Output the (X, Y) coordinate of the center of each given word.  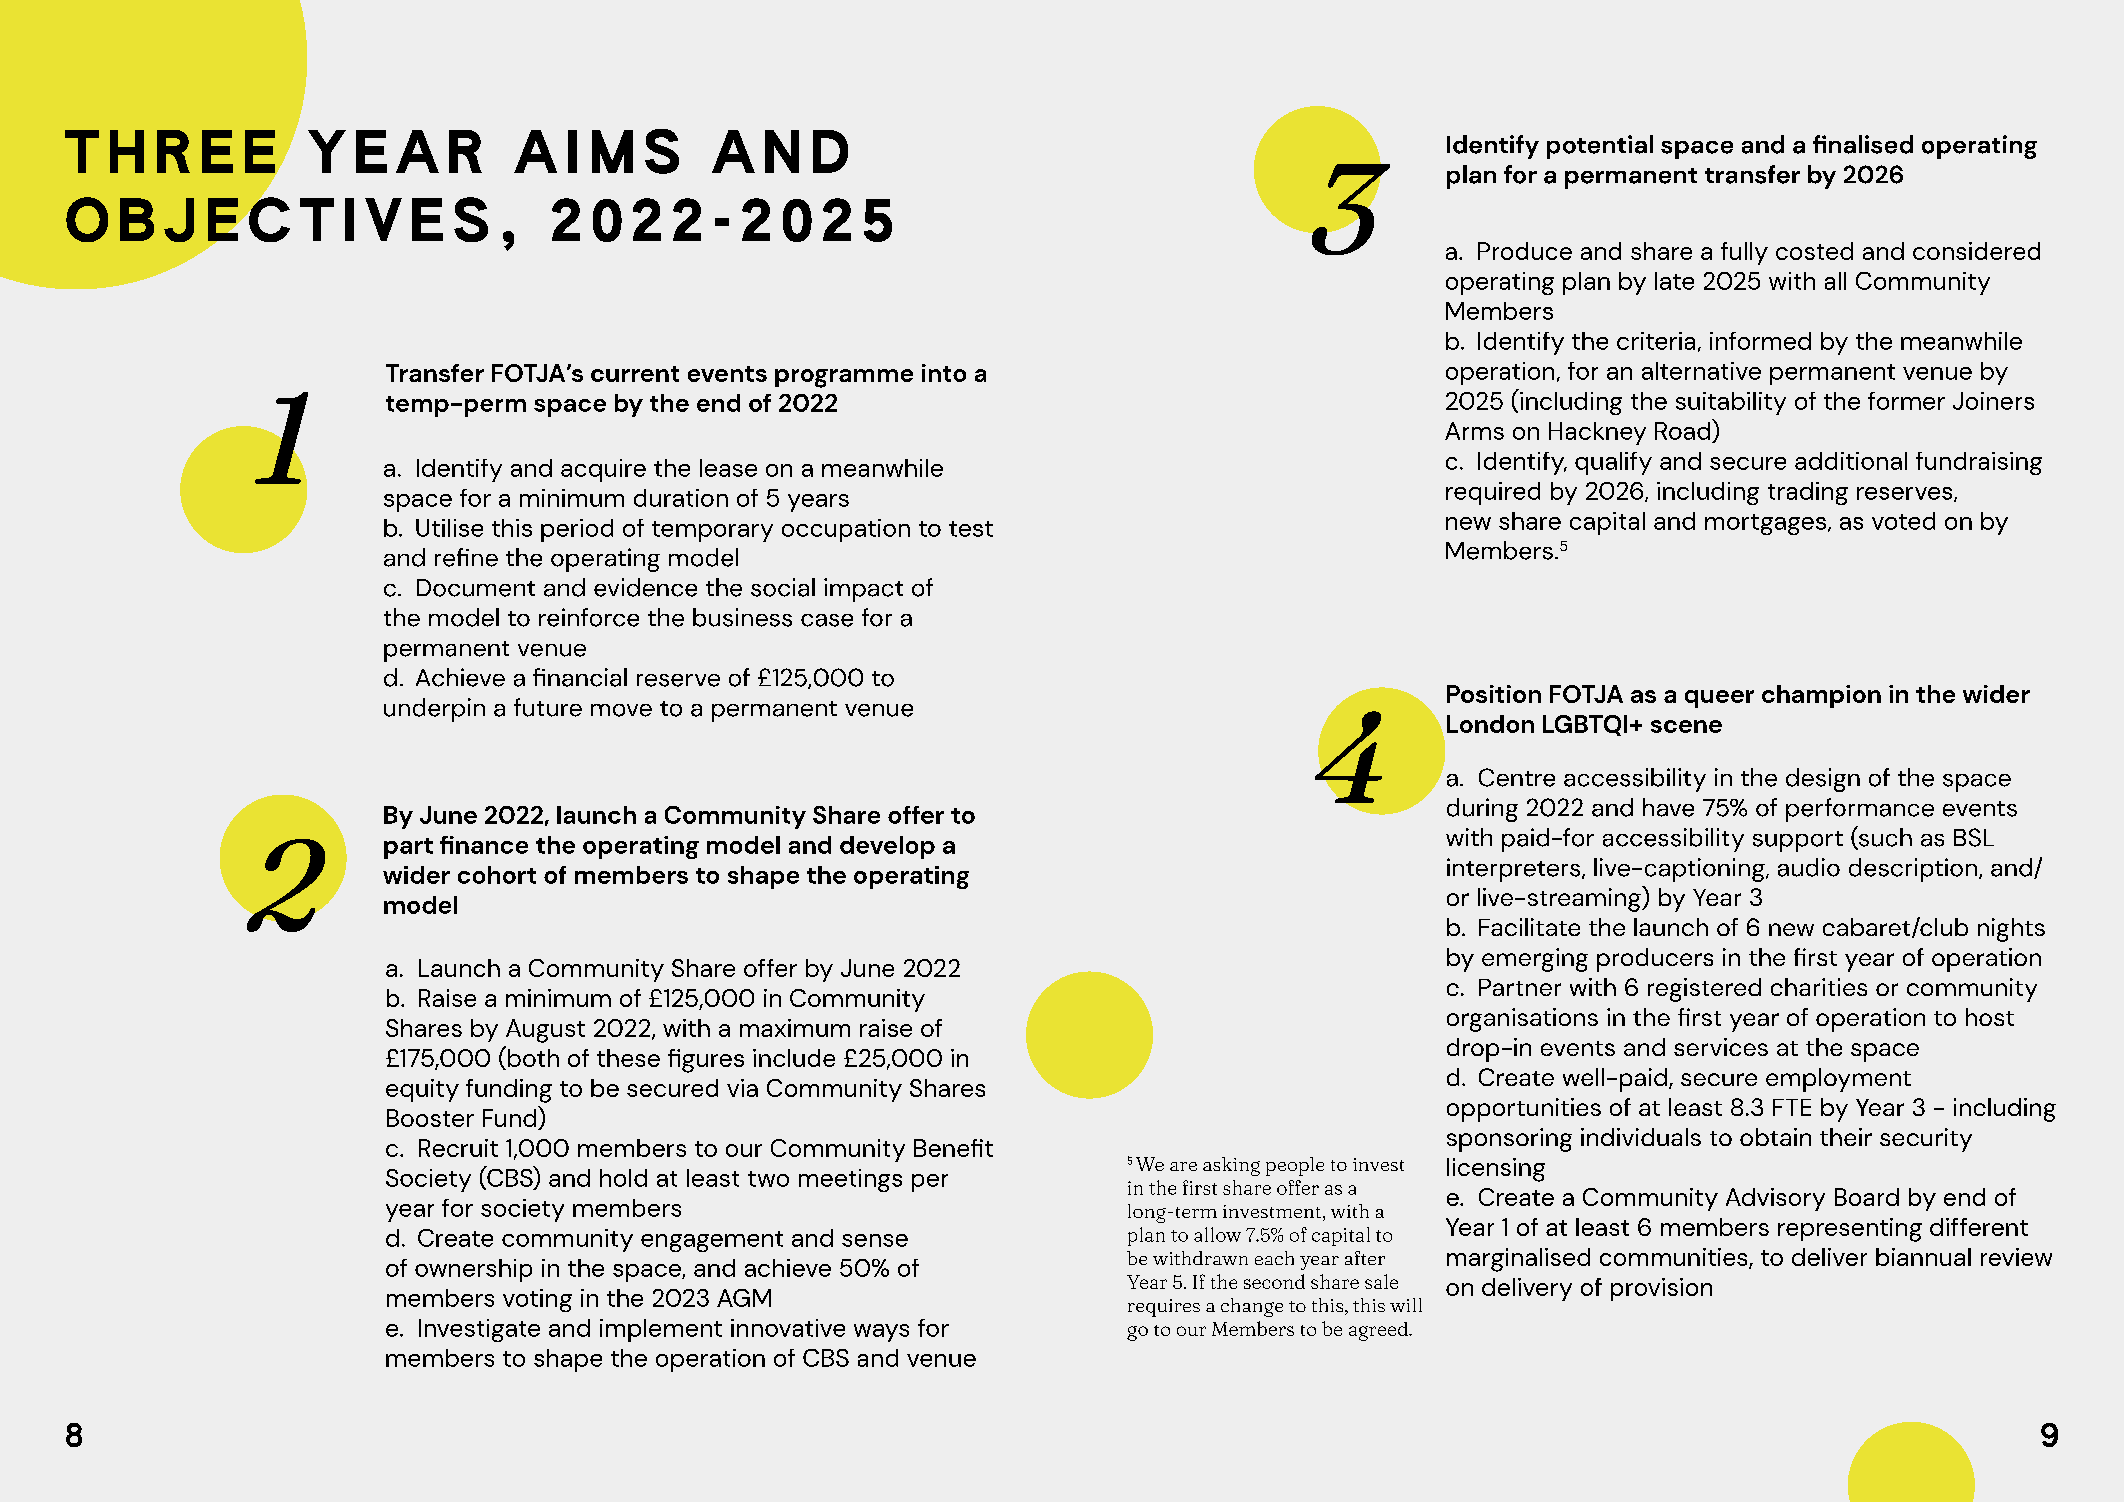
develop (887, 847)
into (944, 373)
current (635, 374)
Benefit (953, 1148)
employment (1838, 1080)
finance (484, 845)
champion (1821, 696)
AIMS (596, 151)
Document (476, 588)
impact (863, 590)
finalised (1863, 144)
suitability (1731, 403)
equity (422, 1090)
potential (1600, 147)
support (1798, 841)
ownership (473, 1270)
